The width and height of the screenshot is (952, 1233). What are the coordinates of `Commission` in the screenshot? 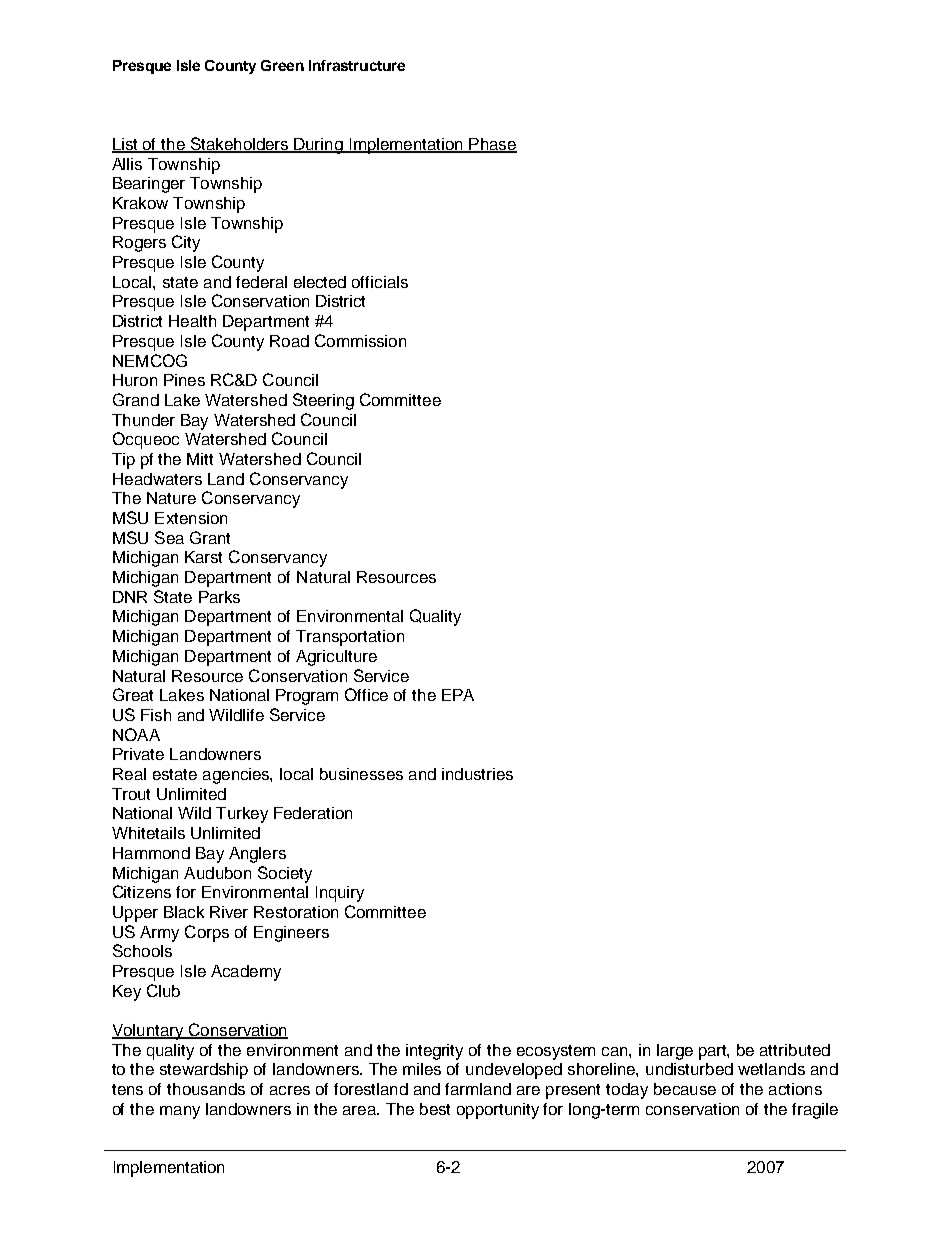 It's located at (360, 340).
